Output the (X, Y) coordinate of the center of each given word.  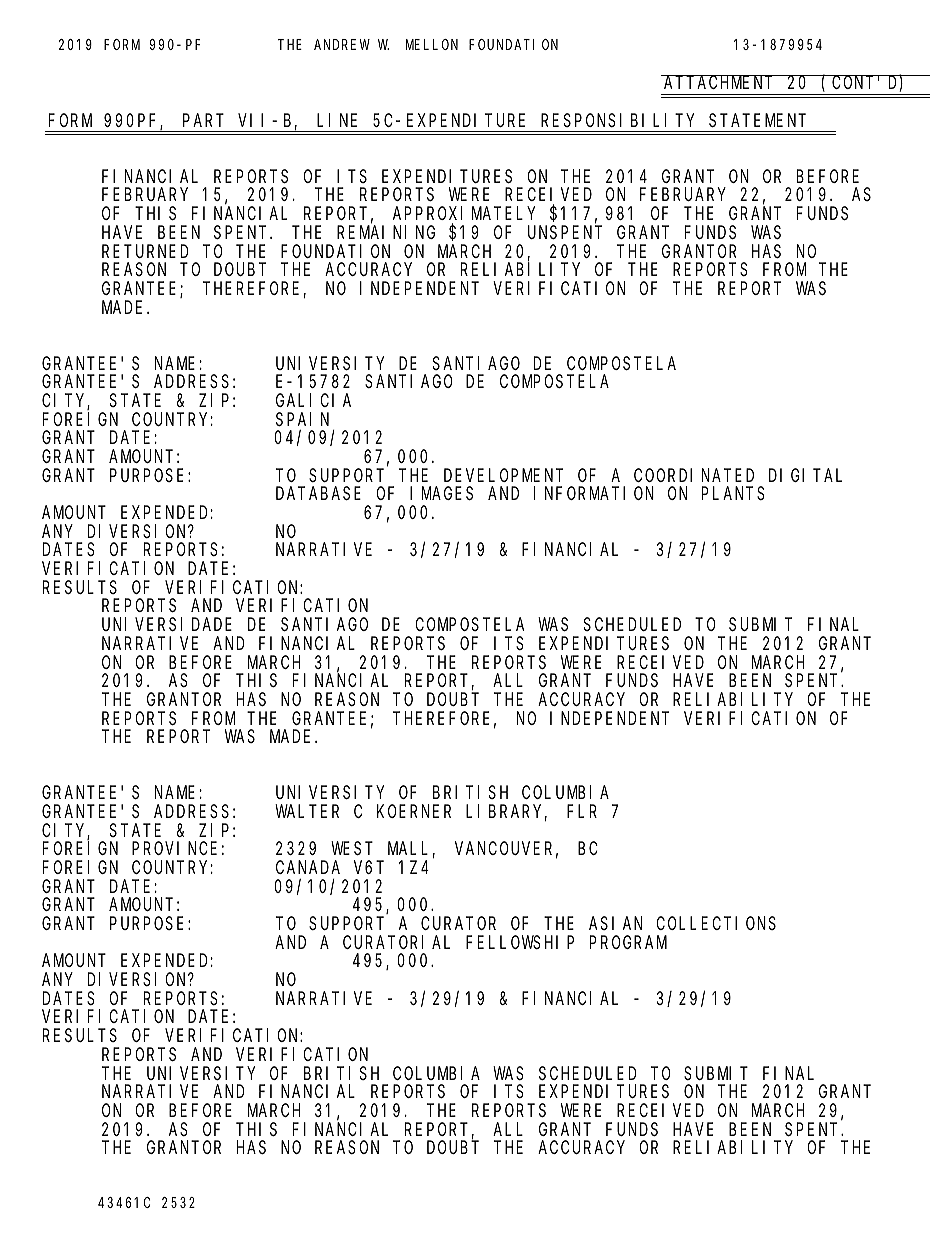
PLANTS (733, 494)
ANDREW (342, 44)
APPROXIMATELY (464, 213)
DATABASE (318, 494)
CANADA (308, 867)
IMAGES (441, 494)
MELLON (432, 44)
